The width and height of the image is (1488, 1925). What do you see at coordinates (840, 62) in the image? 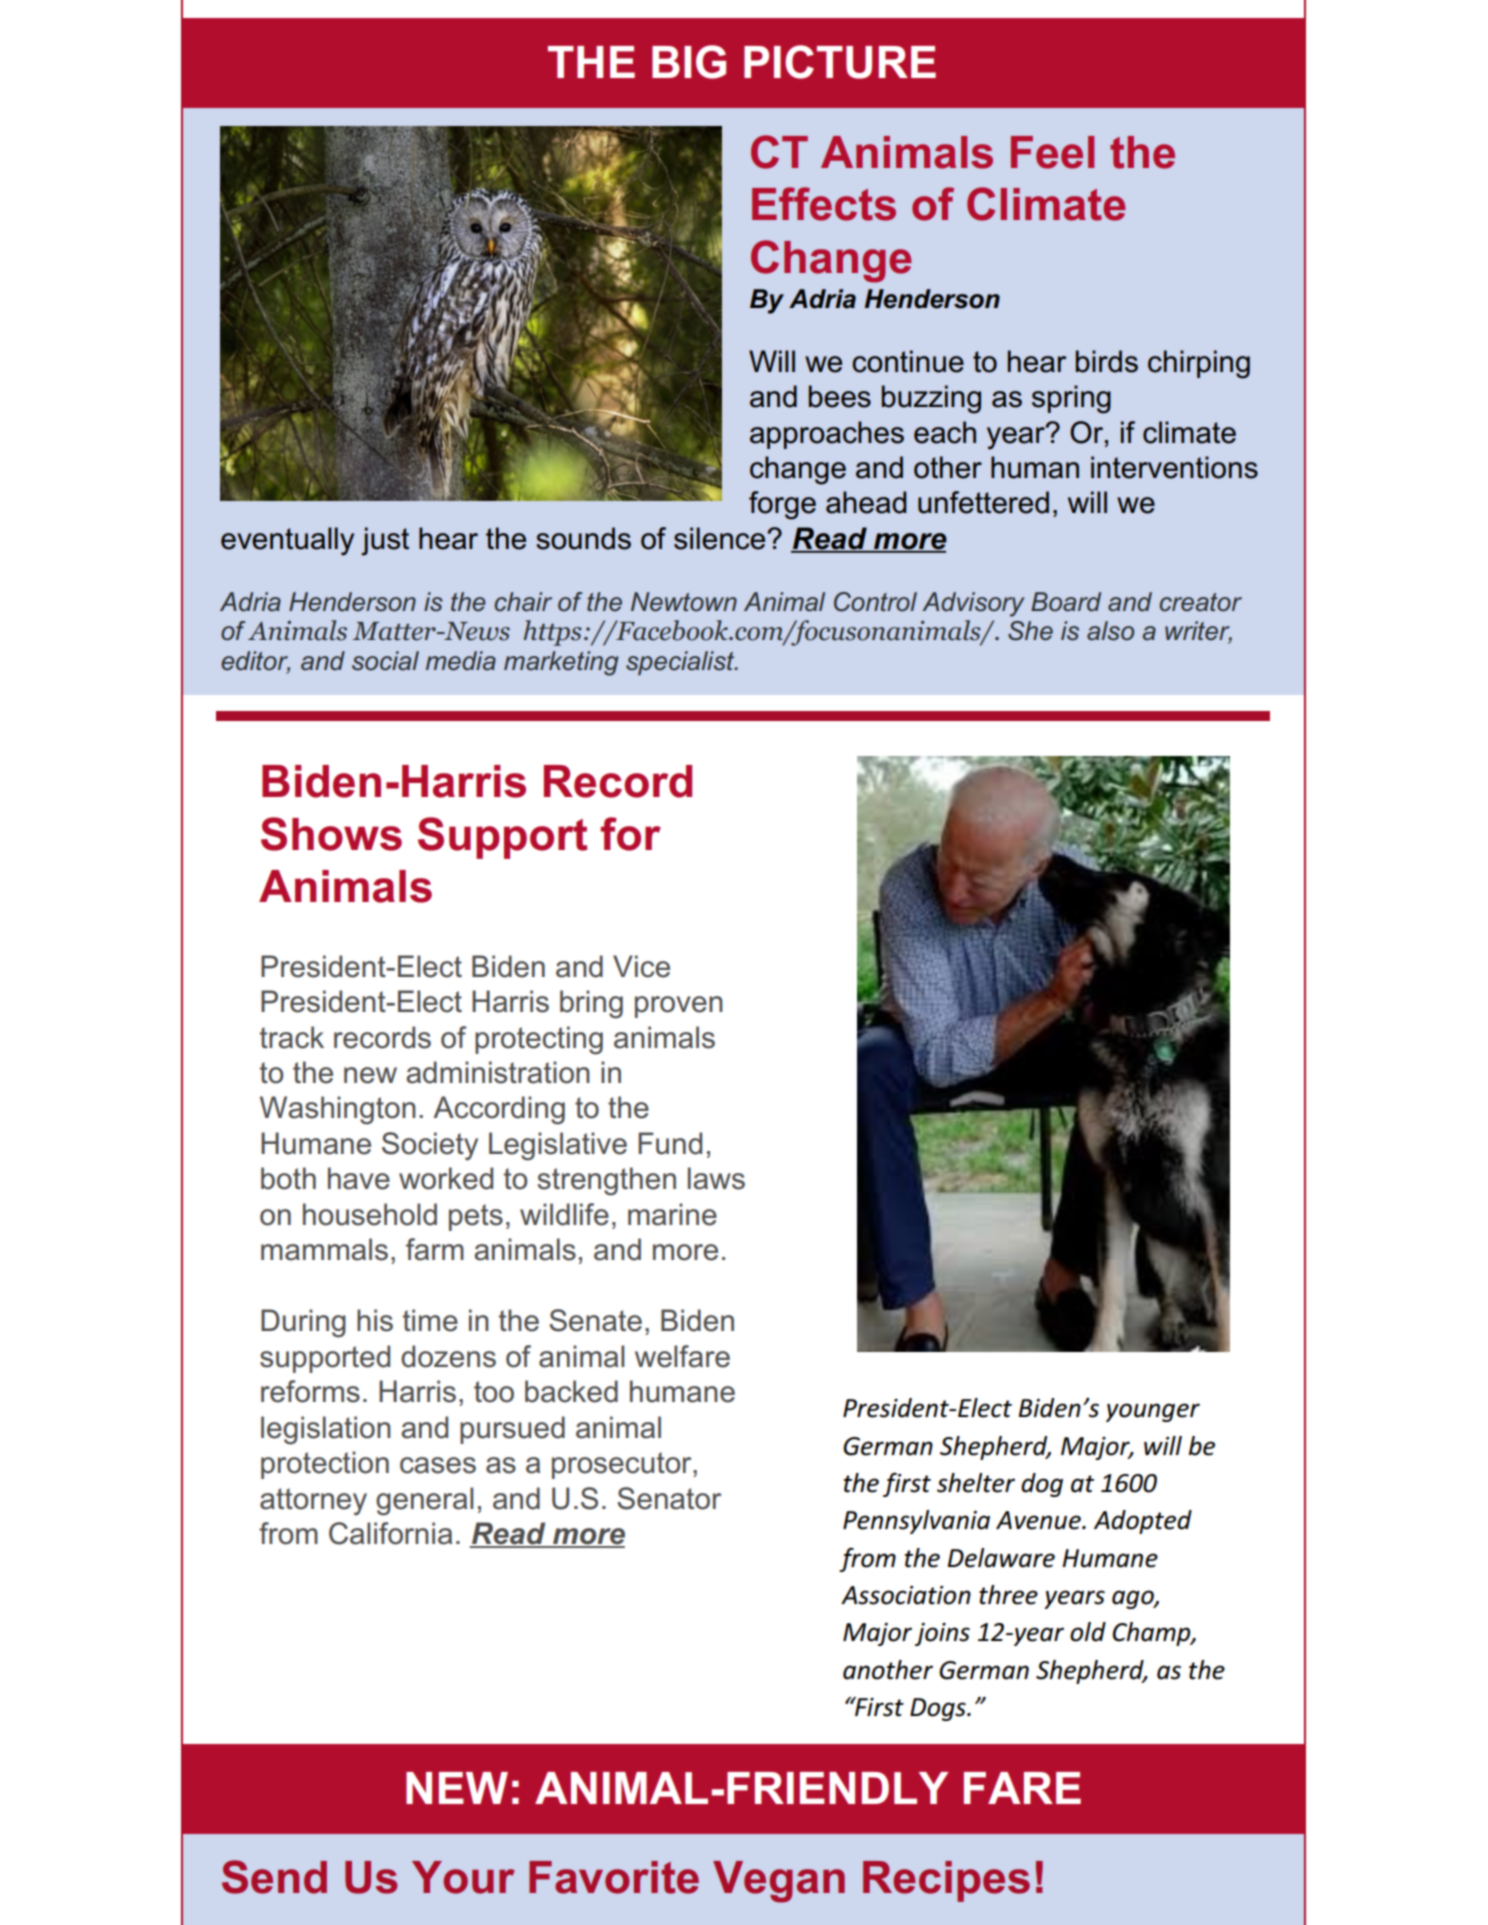
I see `PICTURE` at bounding box center [840, 62].
